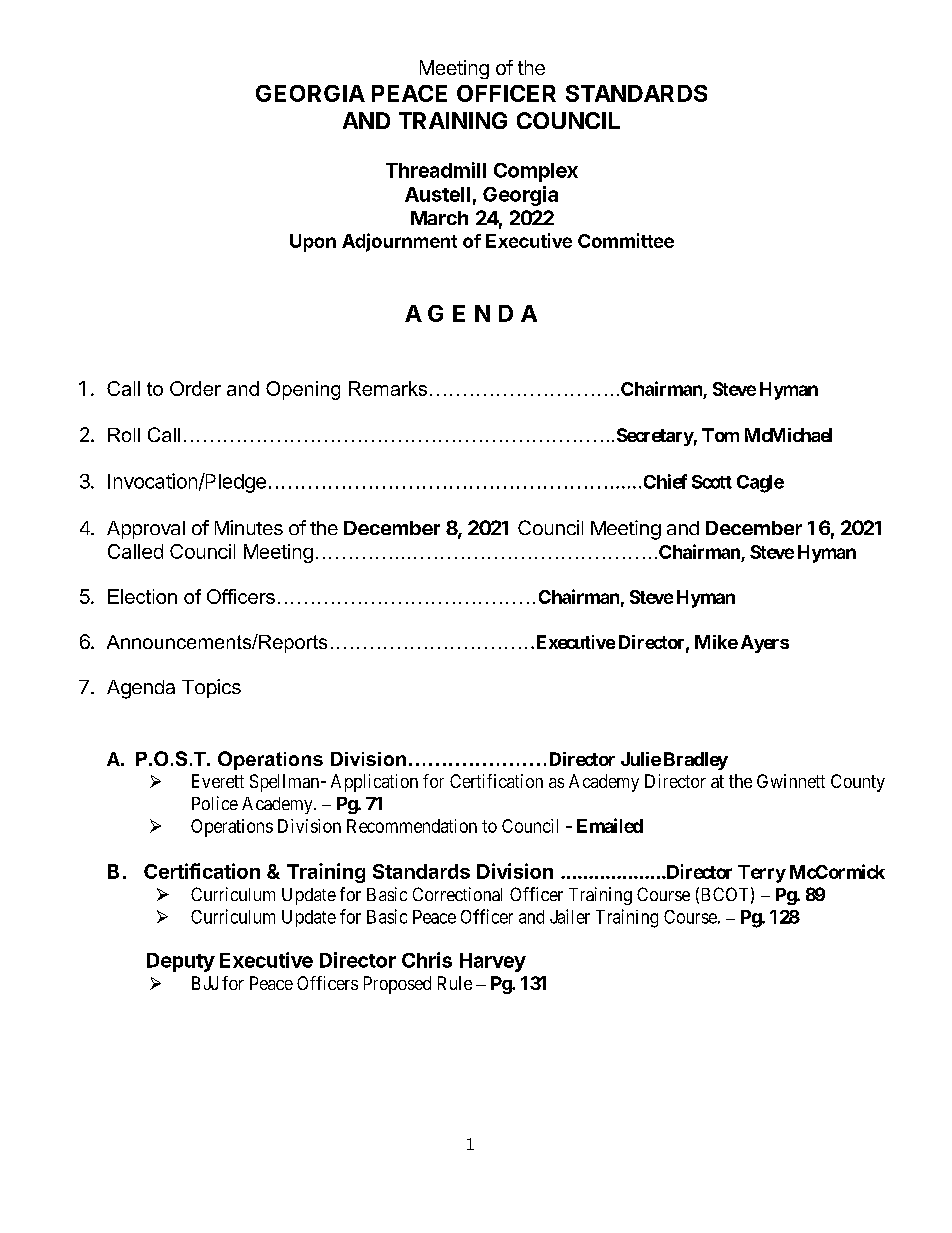 The image size is (952, 1233). Describe the element at coordinates (536, 172) in the document. I see `Complex` at that location.
